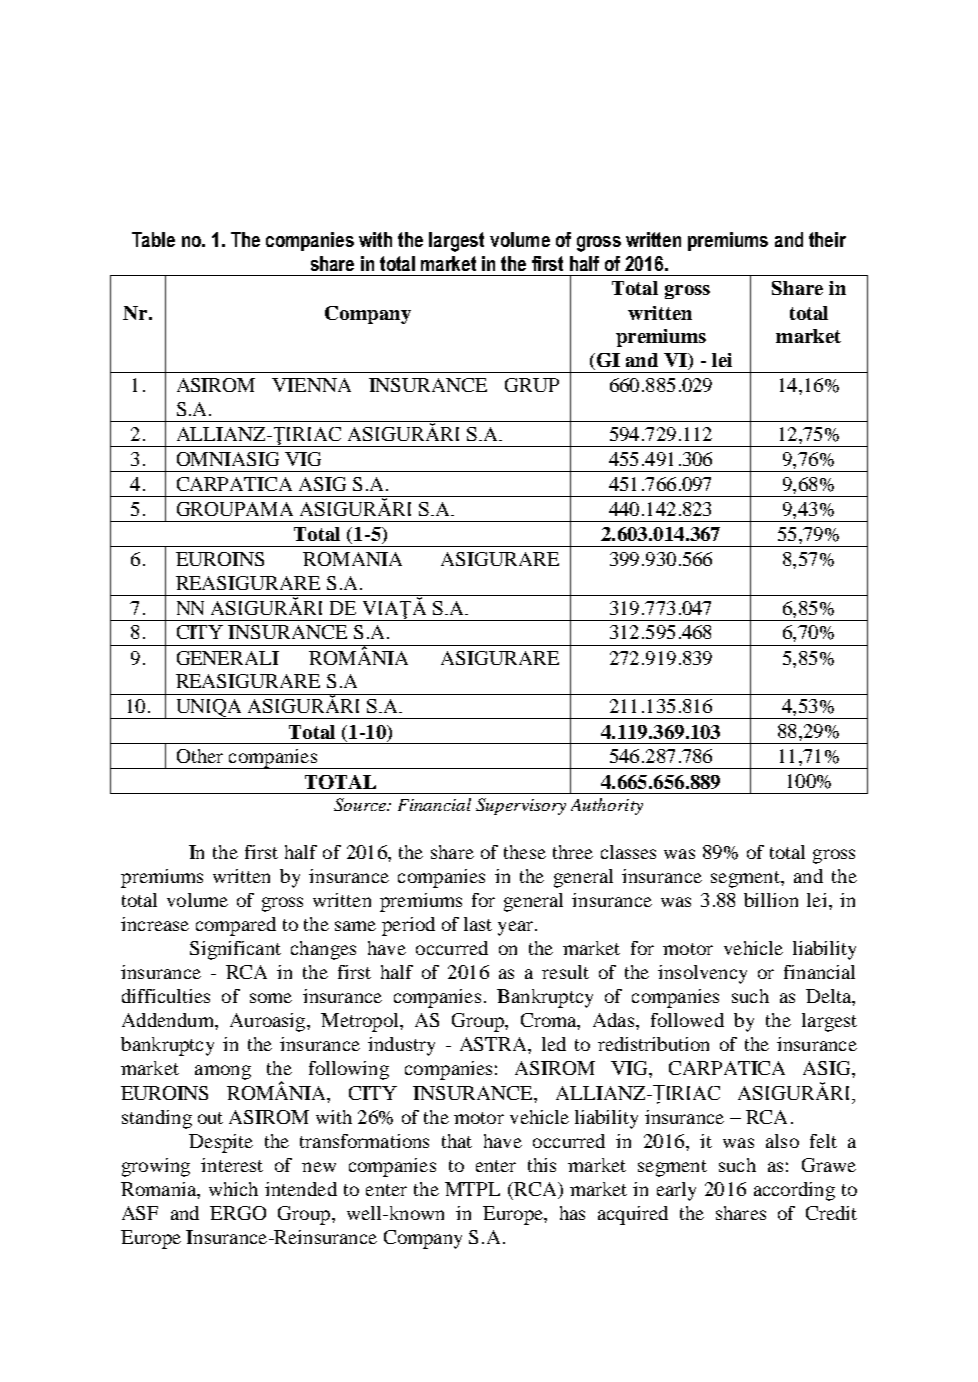 This image has width=978, height=1382. Describe the element at coordinates (573, 852) in the image. I see `three` at that location.
